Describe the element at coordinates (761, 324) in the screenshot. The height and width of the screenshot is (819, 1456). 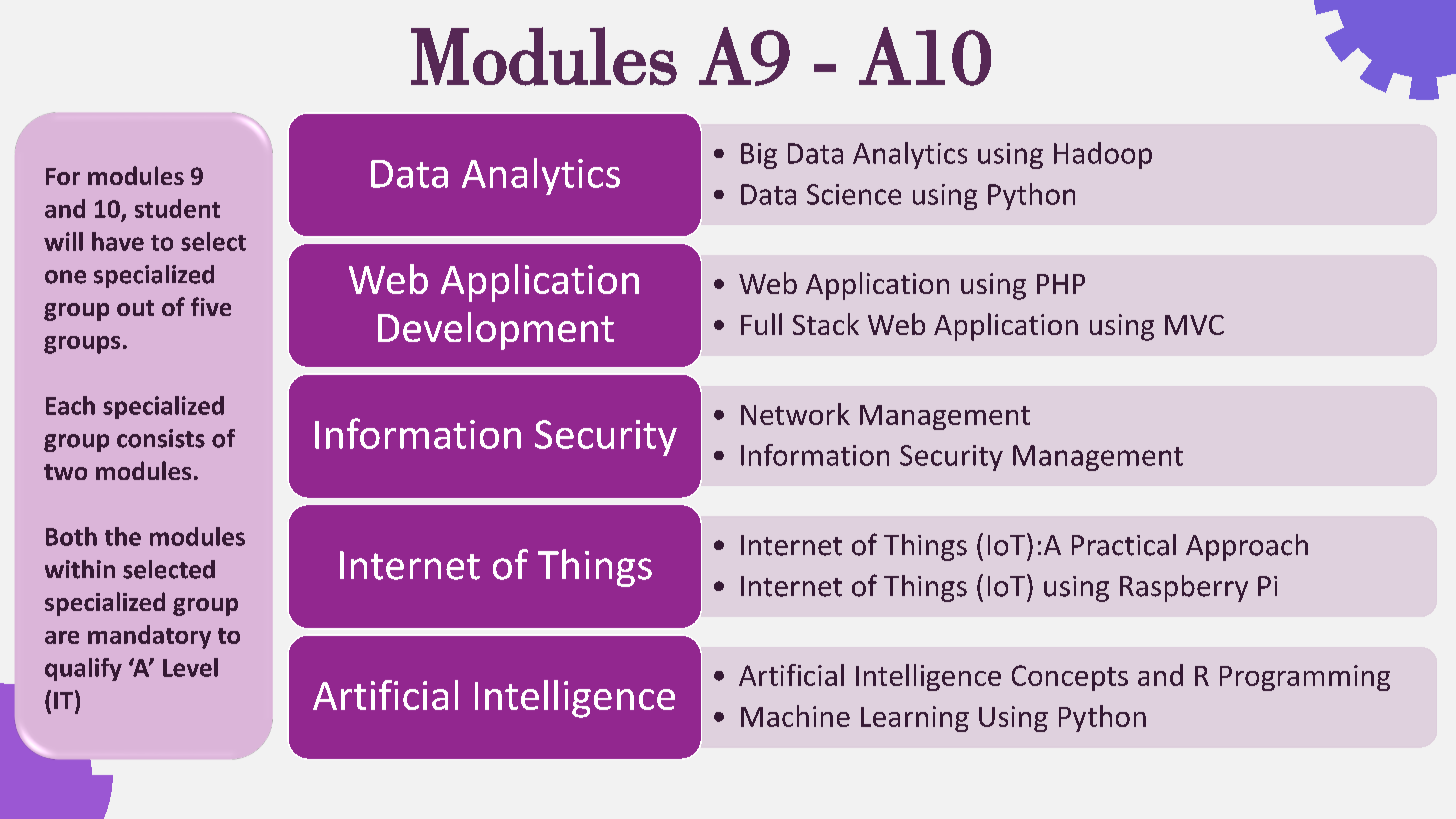
I see `Full` at that location.
